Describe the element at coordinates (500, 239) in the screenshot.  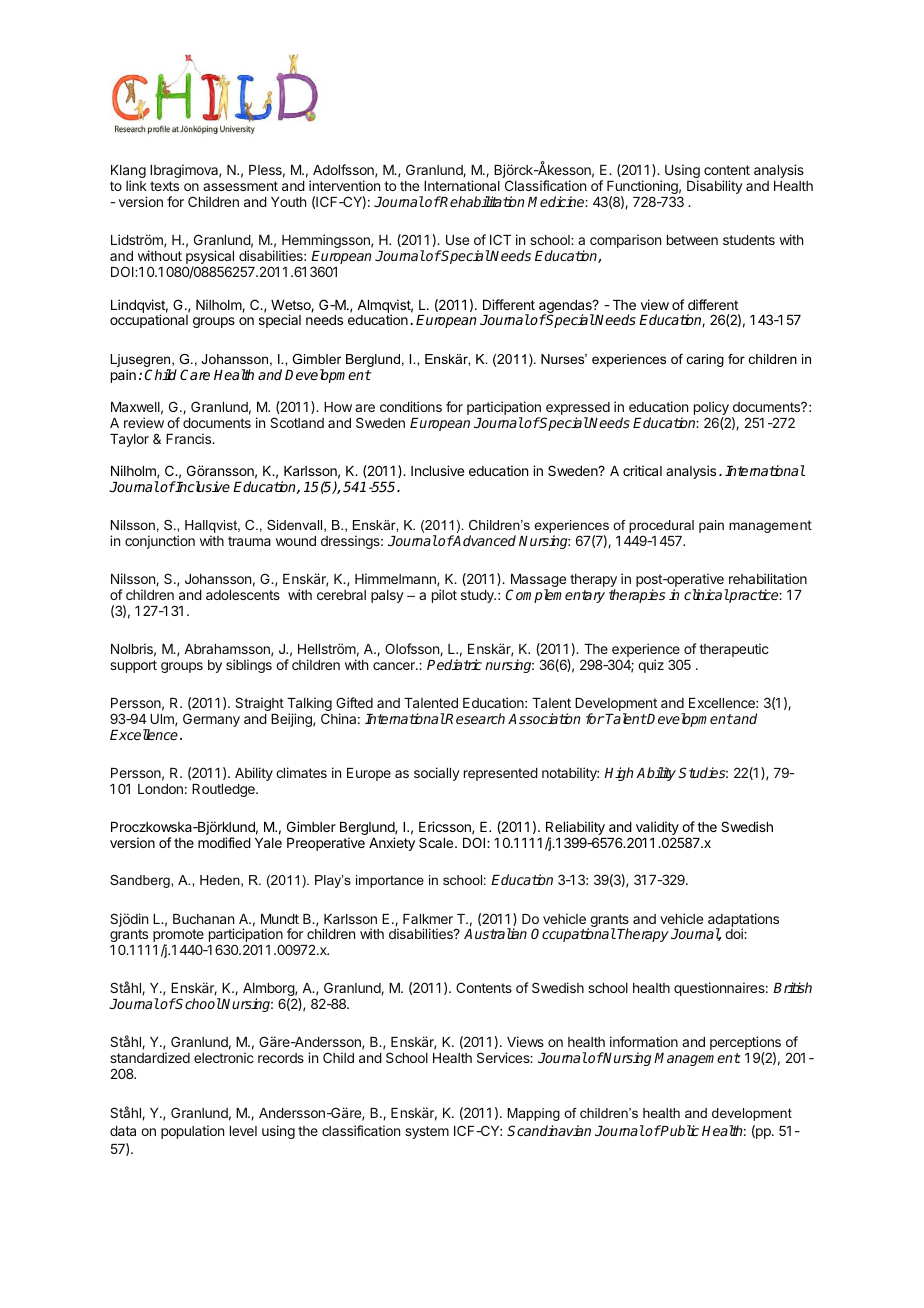
I see `ICT` at that location.
